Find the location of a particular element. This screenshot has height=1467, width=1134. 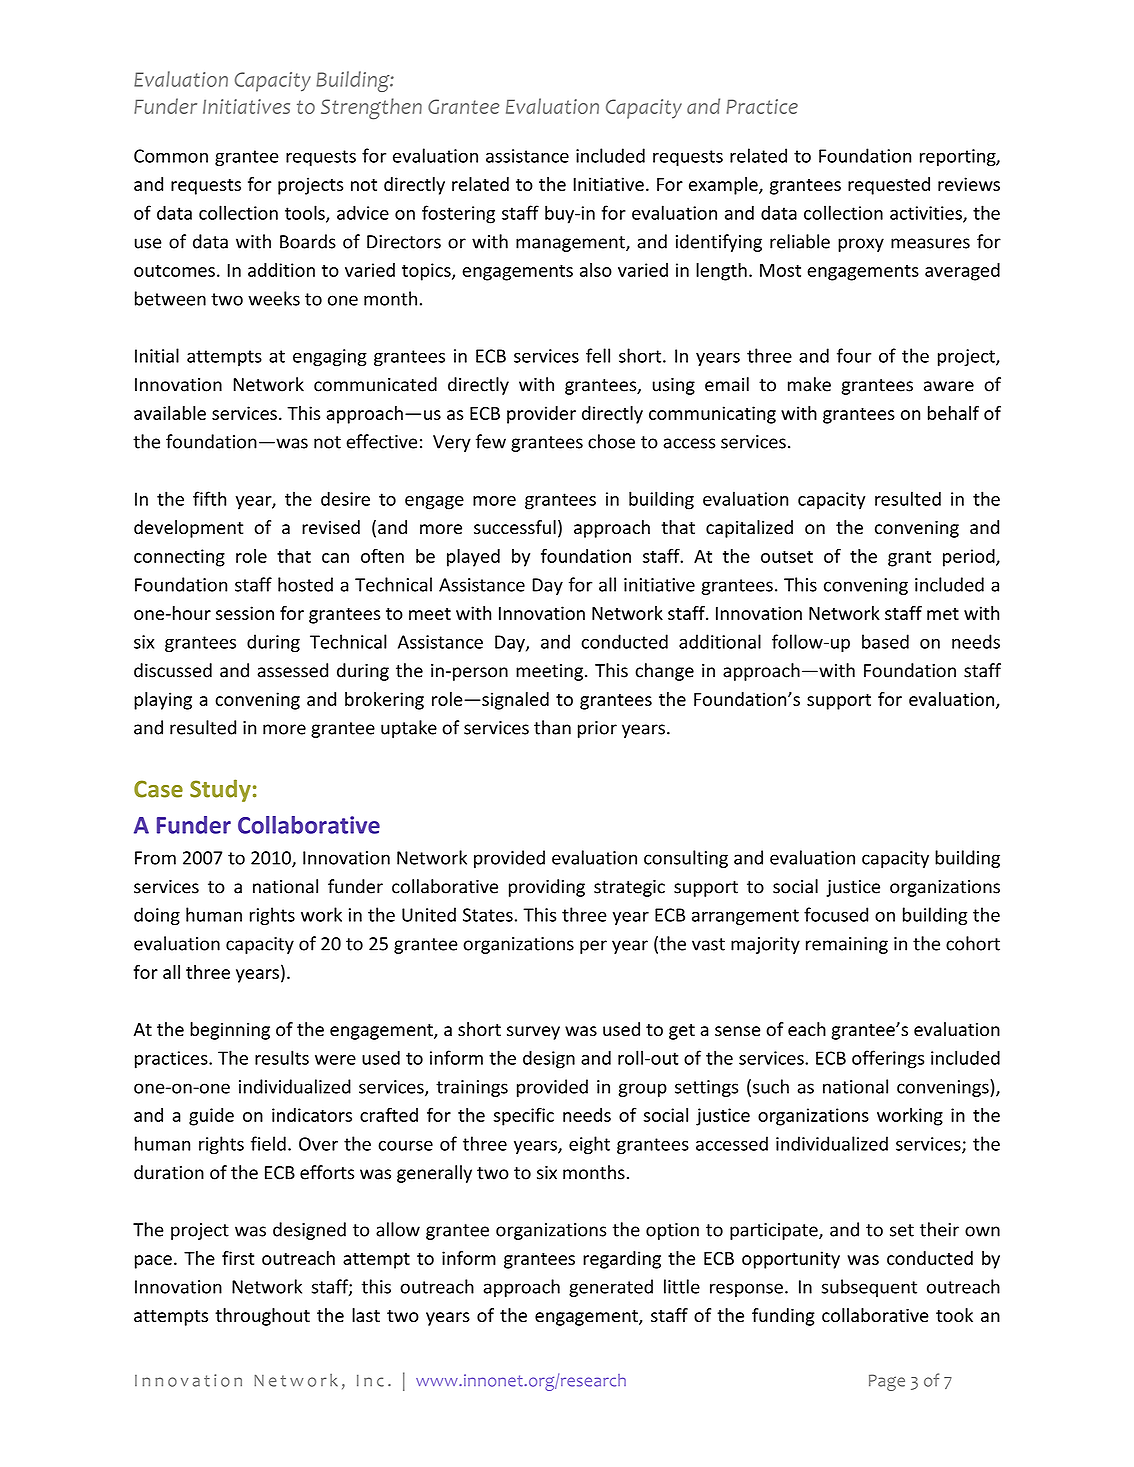

remaining is located at coordinates (847, 945).
